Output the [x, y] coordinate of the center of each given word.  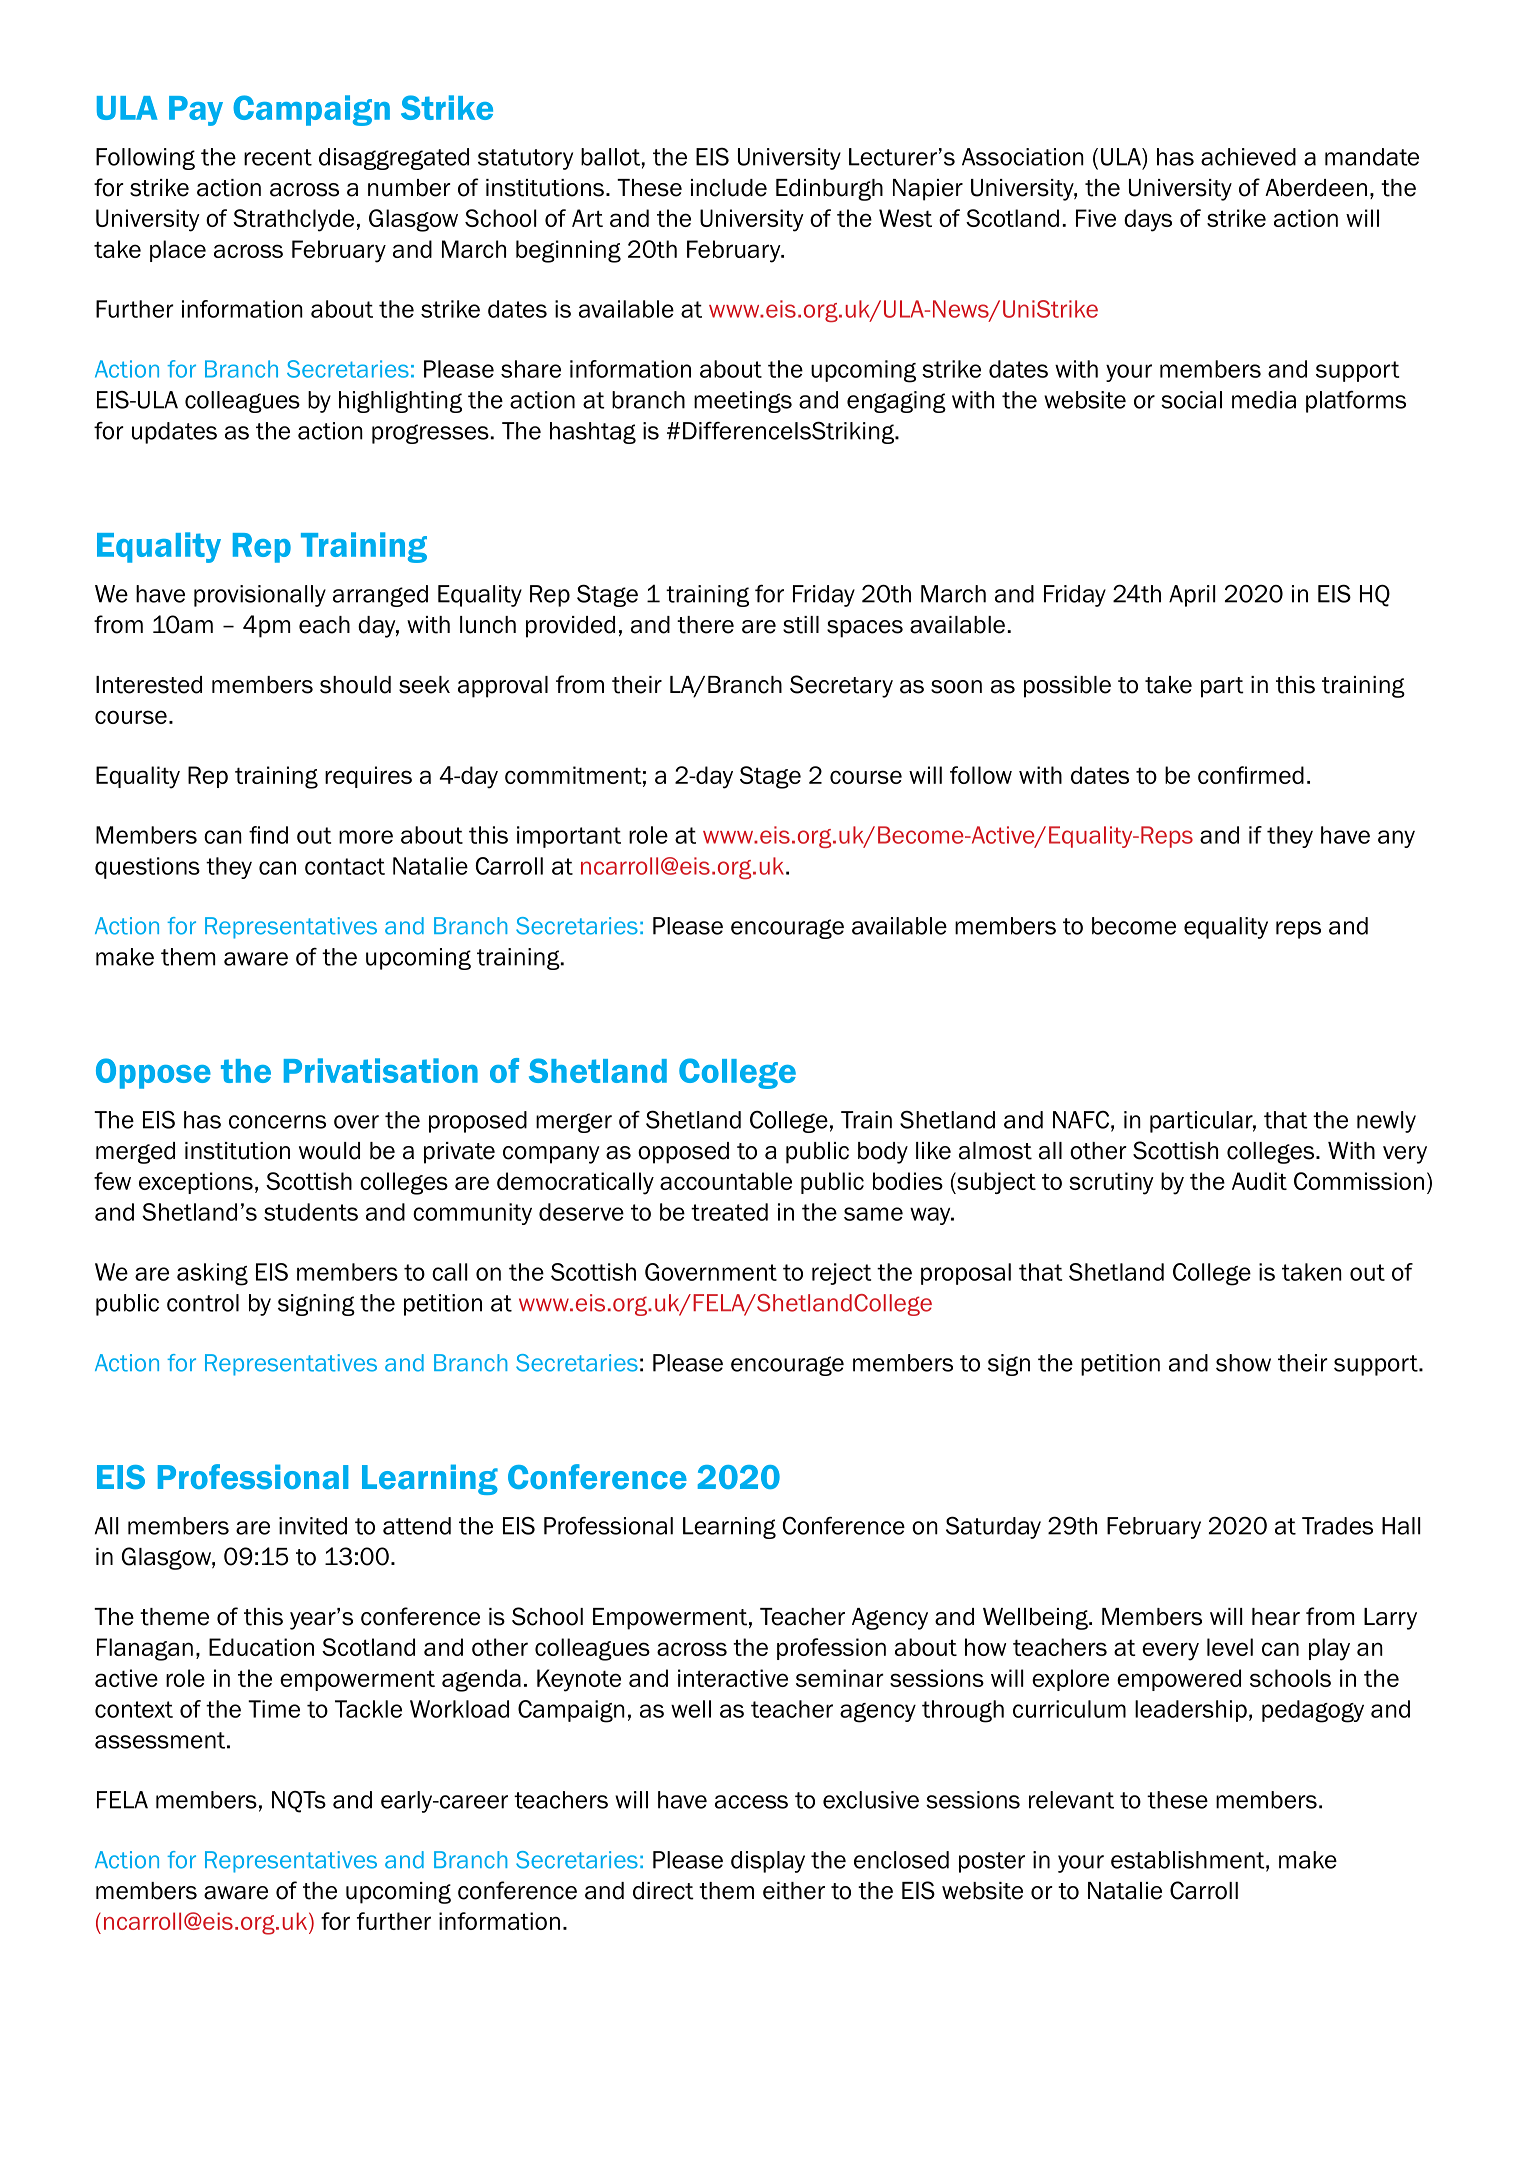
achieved [1248, 157]
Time [274, 1709]
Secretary [841, 686]
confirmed [1251, 775]
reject [841, 1274]
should [355, 685]
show [1243, 1363]
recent [278, 157]
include [729, 188]
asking [212, 1274]
